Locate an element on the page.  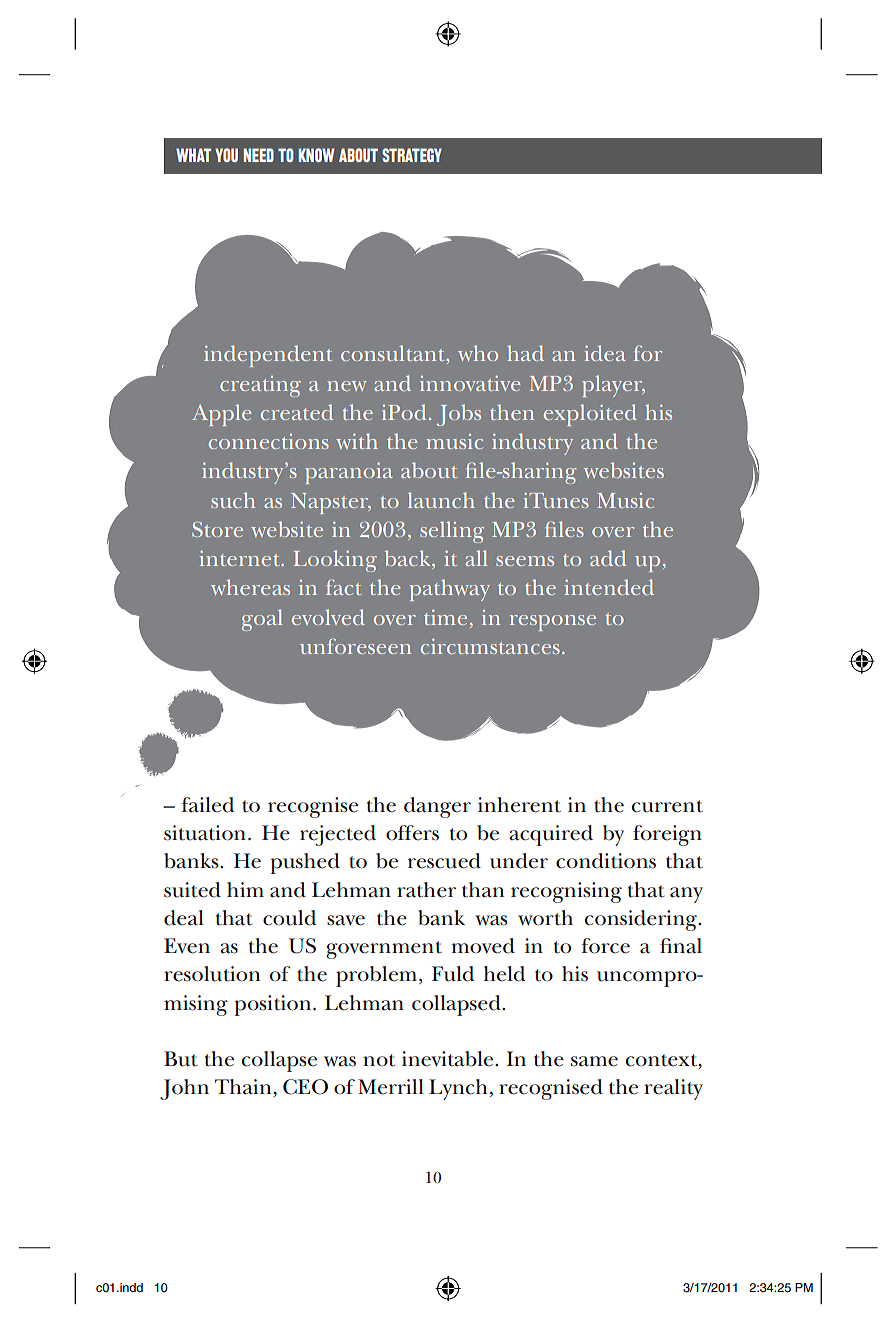
intended is located at coordinates (609, 587).
